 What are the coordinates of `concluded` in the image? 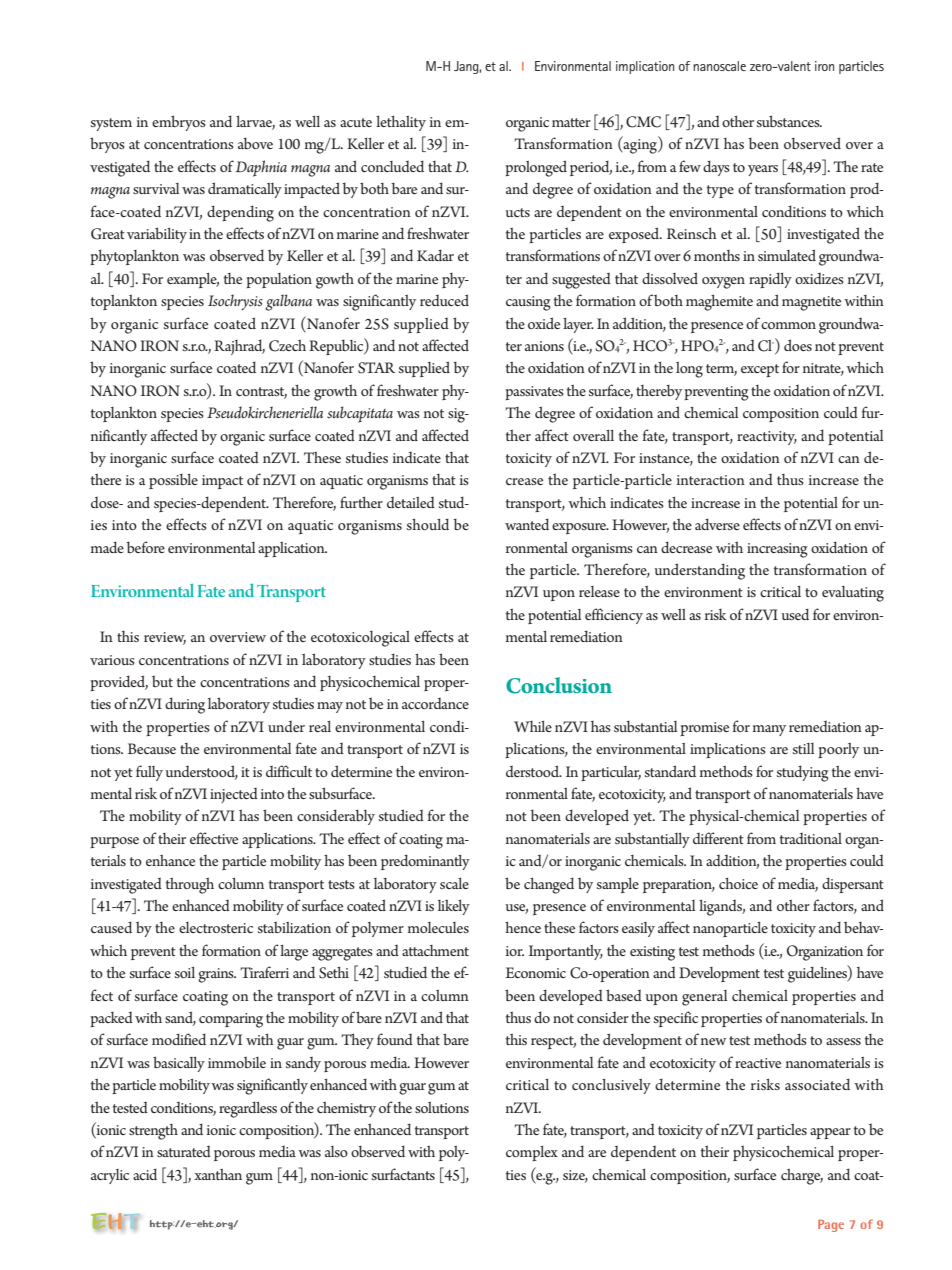 It's located at (392, 166).
